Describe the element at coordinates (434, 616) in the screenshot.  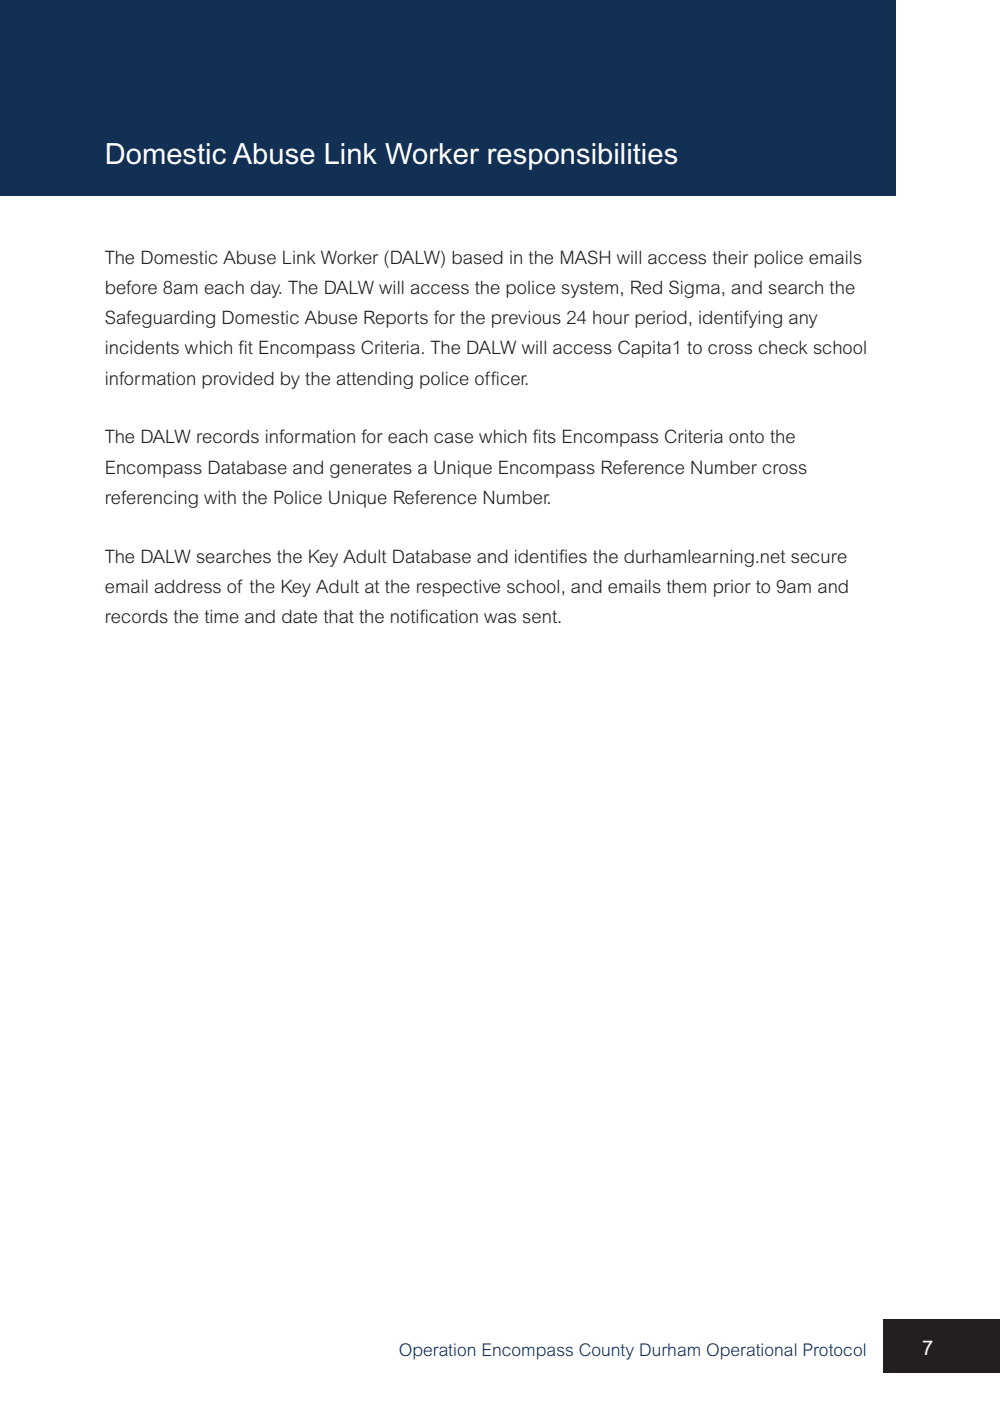
I see `notification` at that location.
